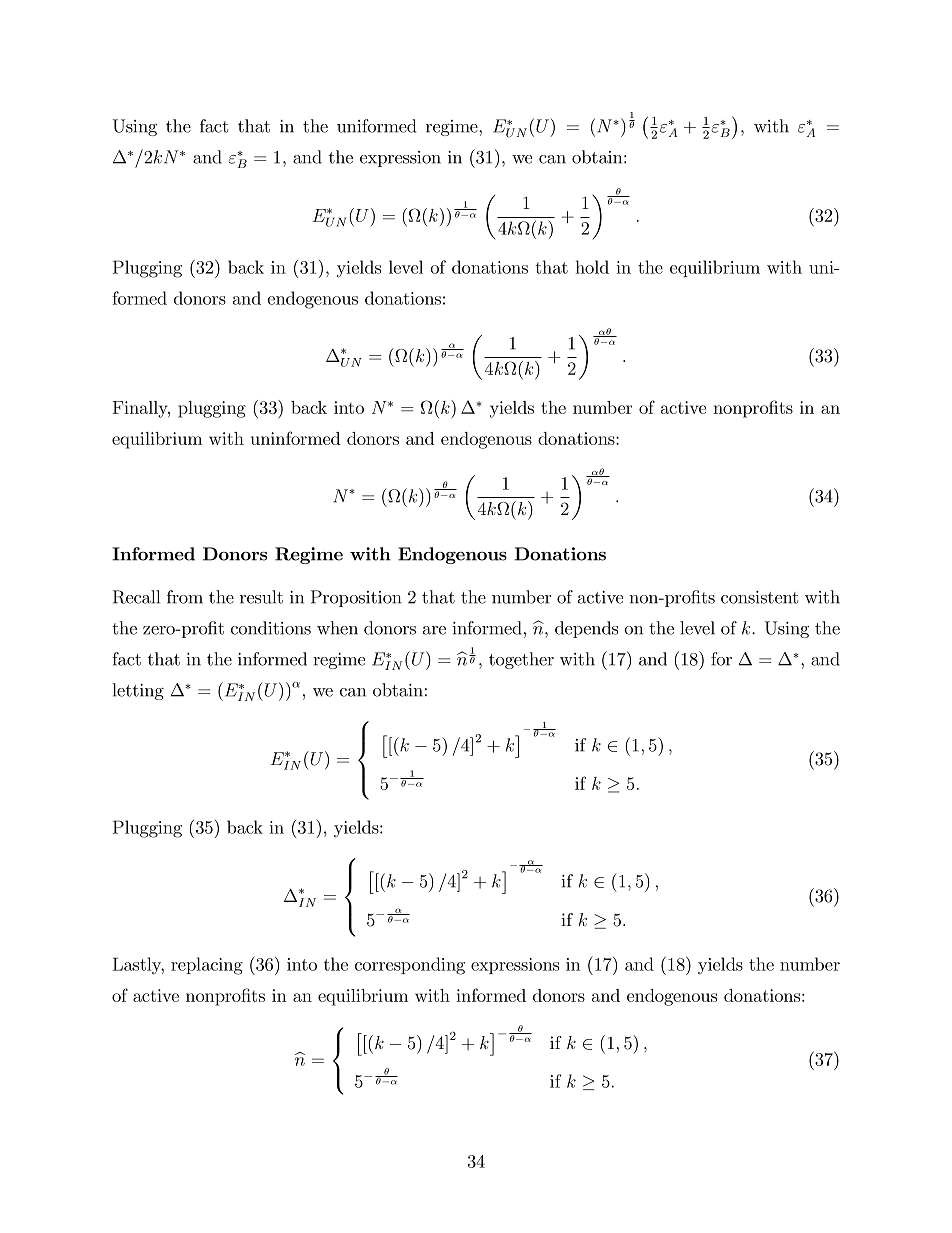 Image resolution: width=952 pixels, height=1233 pixels. Describe the element at coordinates (434, 630) in the screenshot. I see `are` at that location.
